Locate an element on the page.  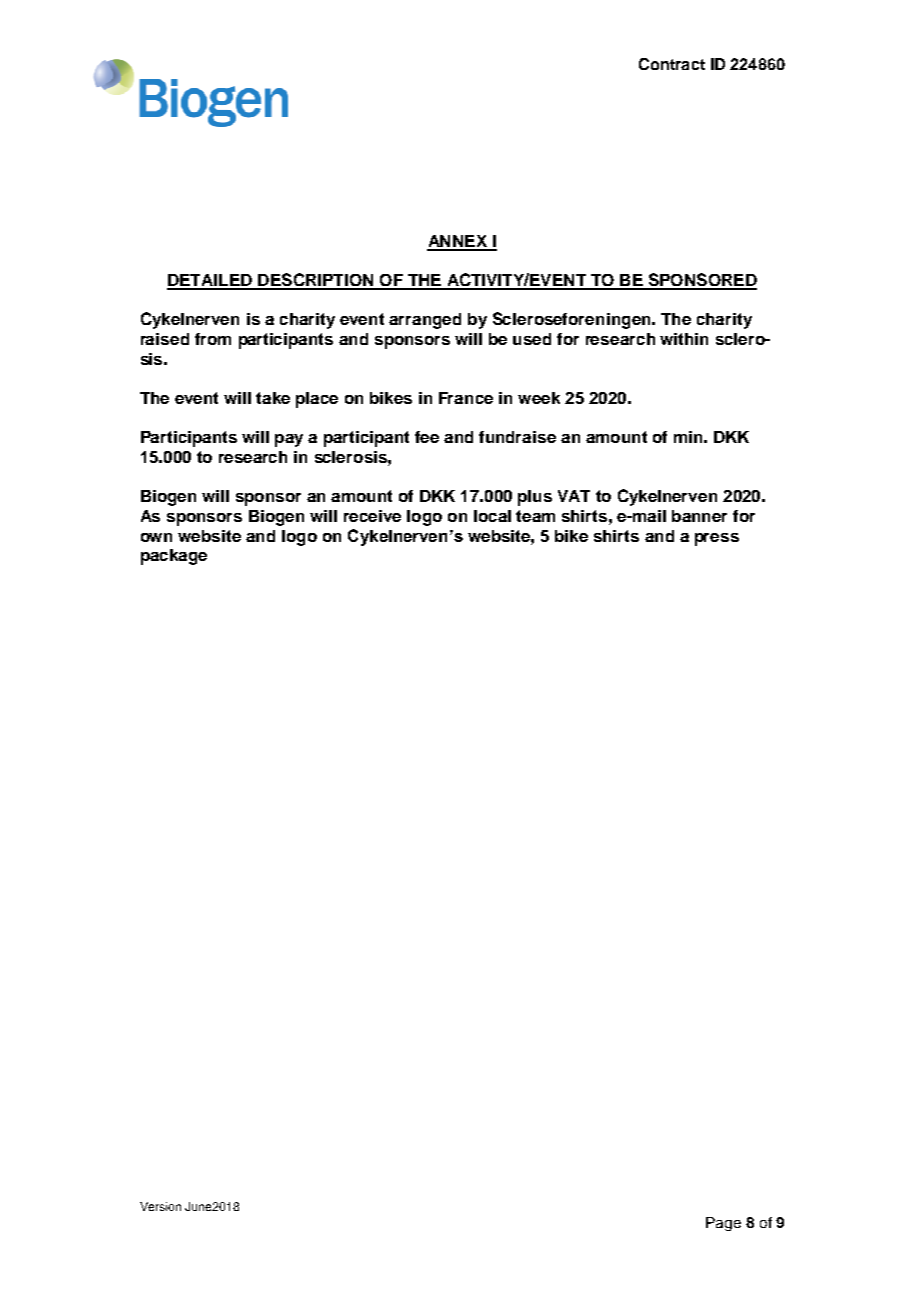
team is located at coordinates (535, 516).
